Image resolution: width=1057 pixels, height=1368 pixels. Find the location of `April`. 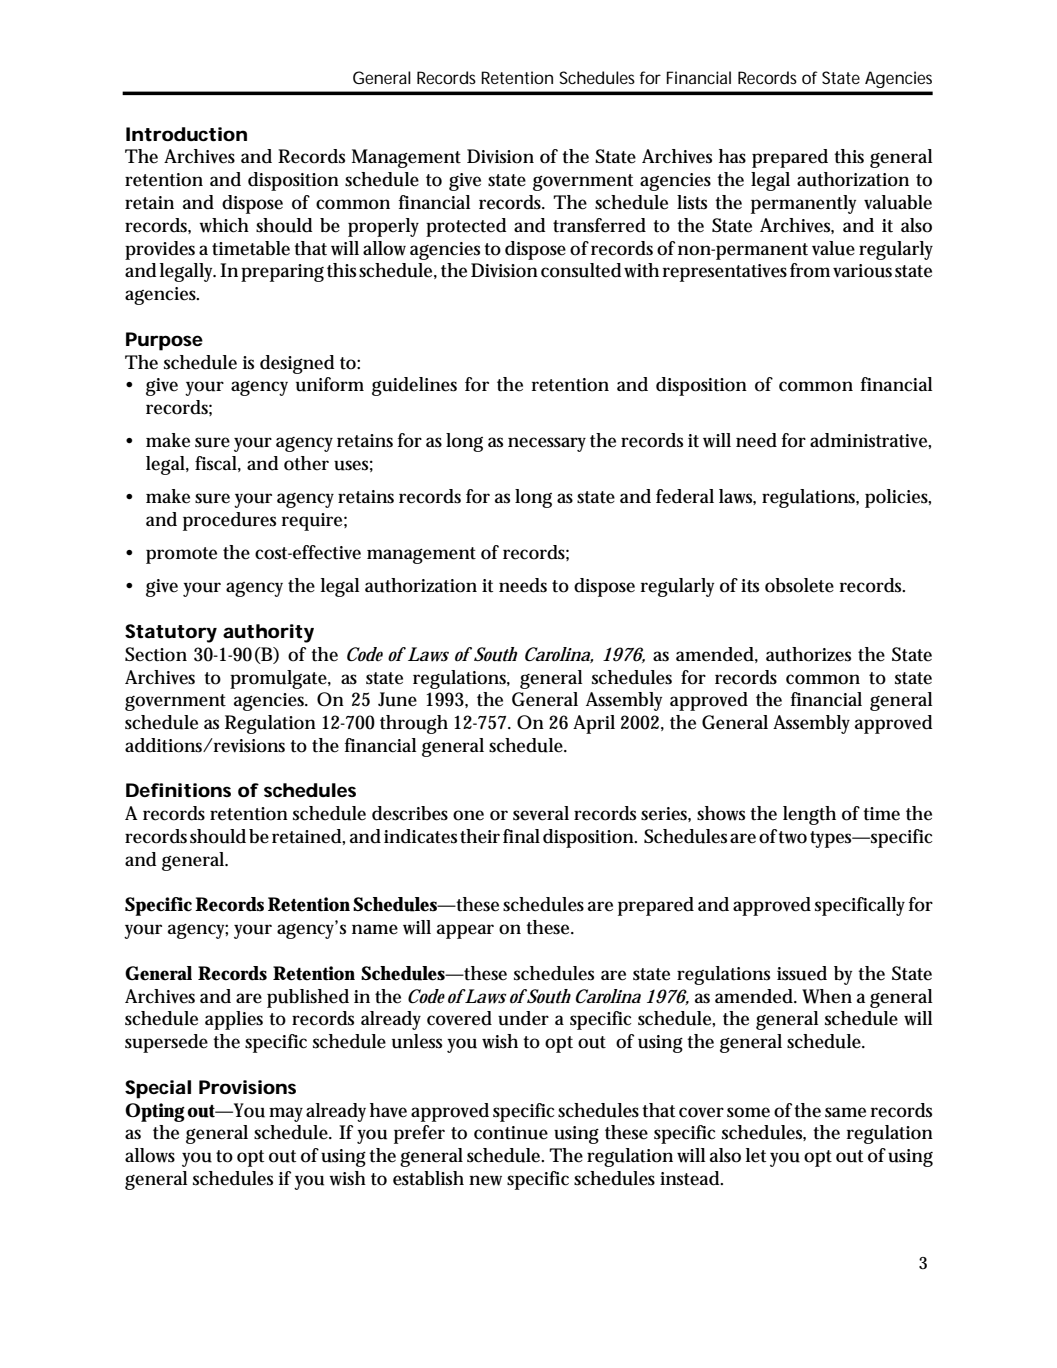

April is located at coordinates (594, 724).
